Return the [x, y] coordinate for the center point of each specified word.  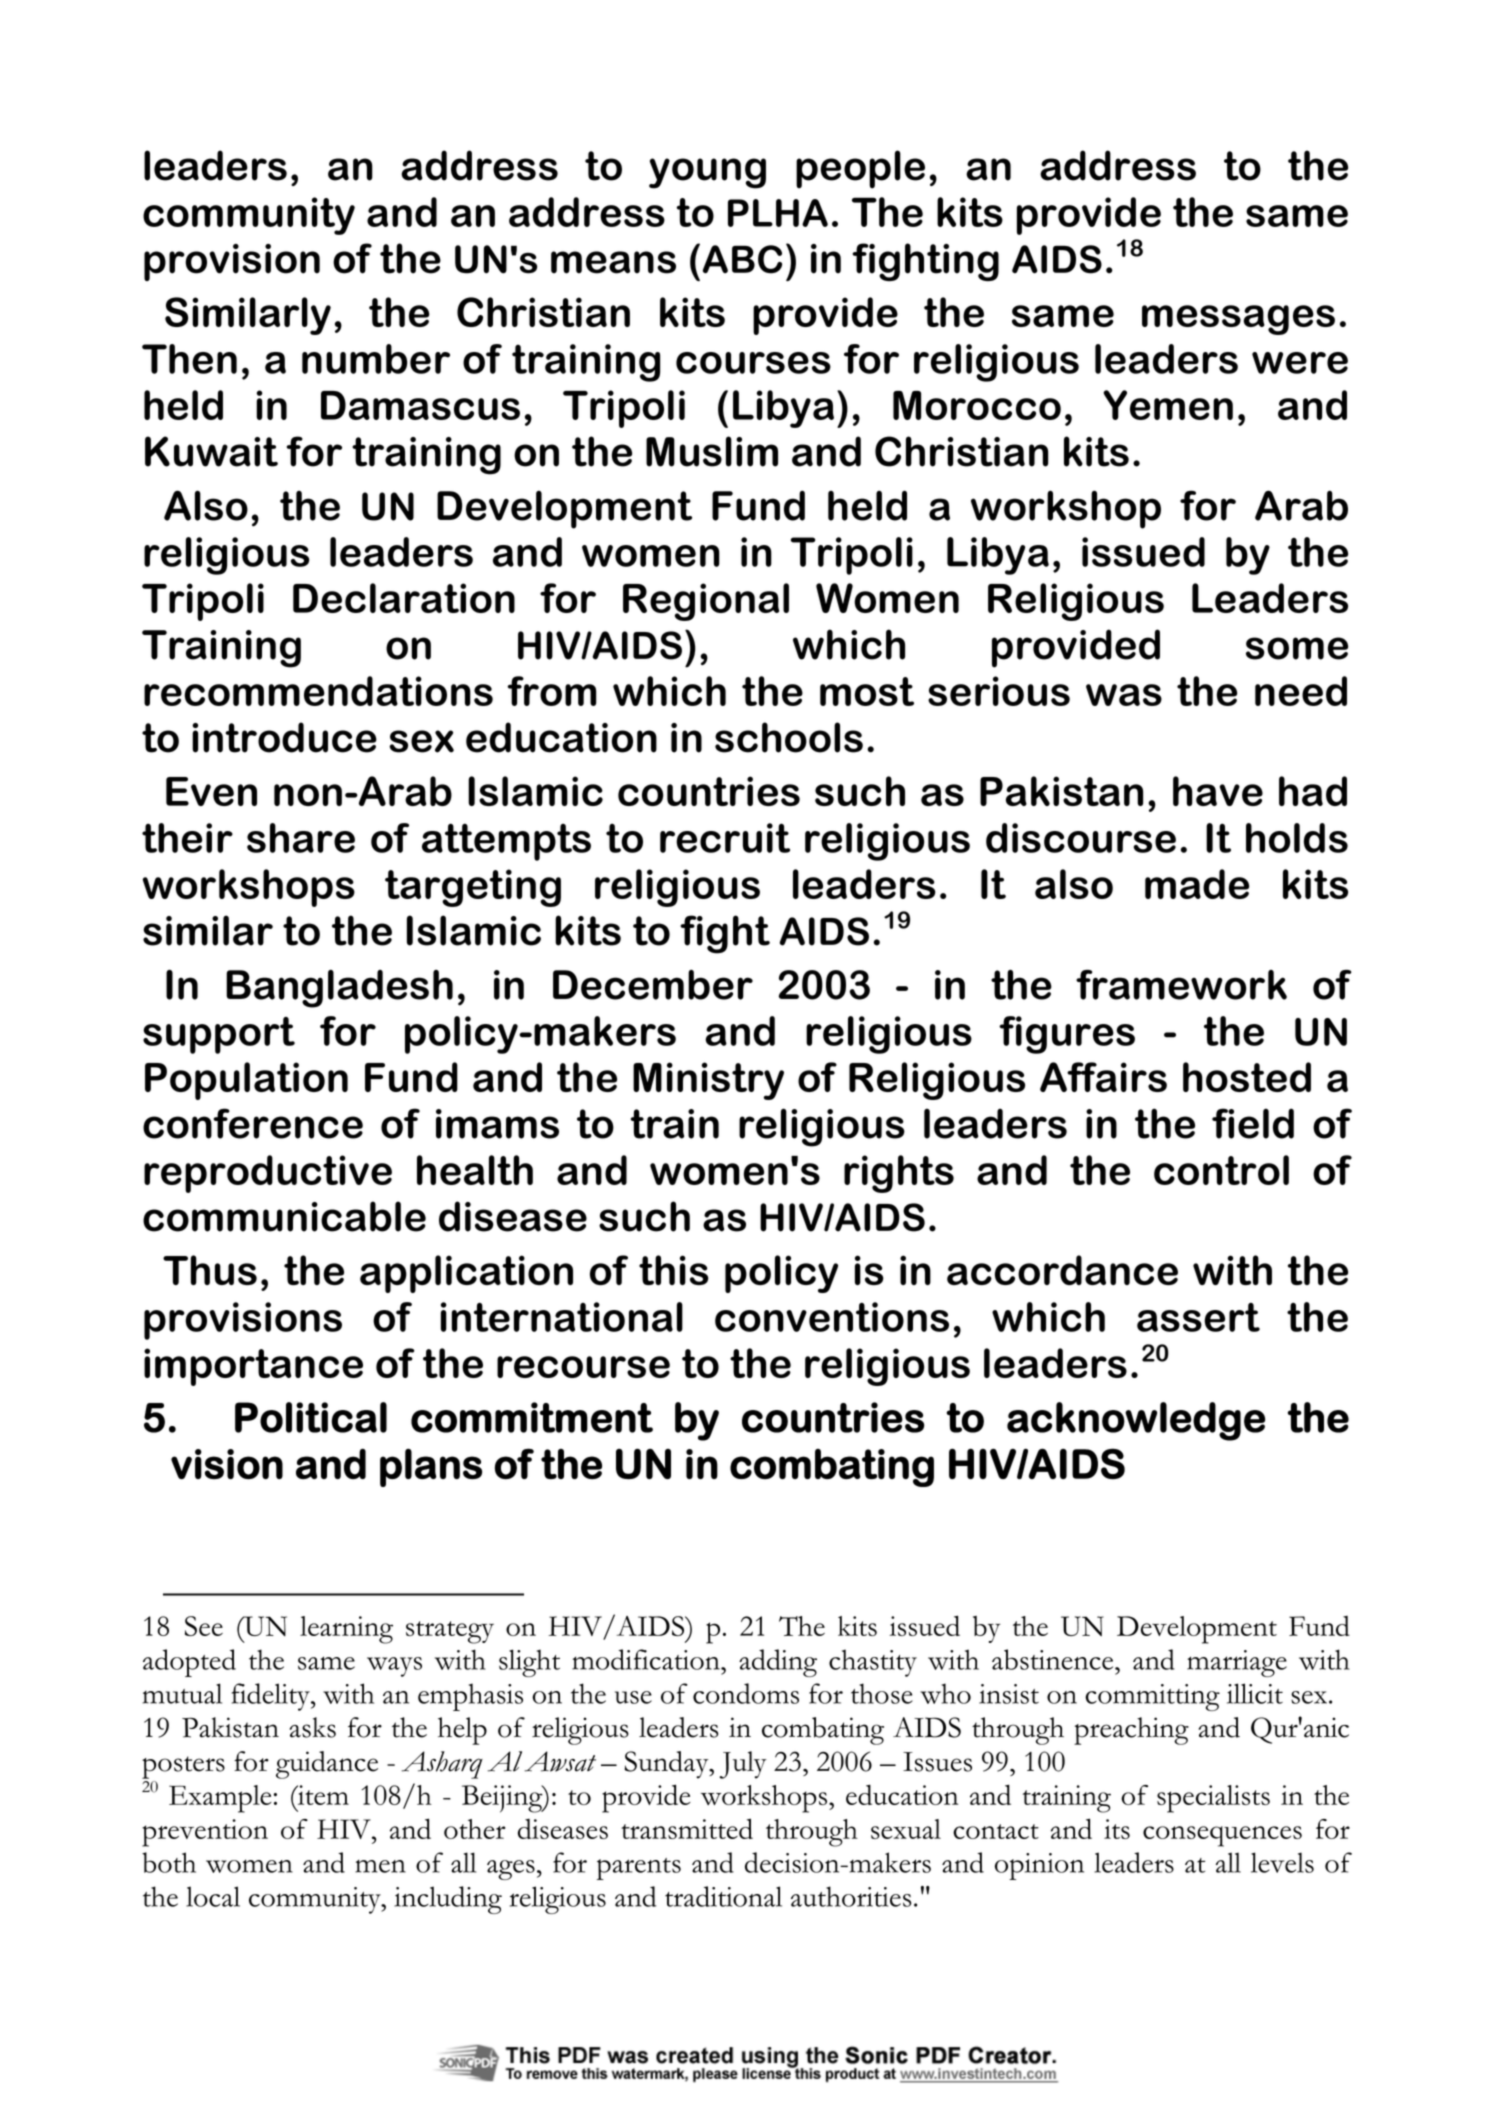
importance [253, 1367]
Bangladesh [339, 989]
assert [1198, 1317]
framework [1181, 985]
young [707, 173]
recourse [583, 1367]
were [1300, 363]
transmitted [687, 1828]
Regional [706, 602]
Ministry [708, 1081]
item [322, 1795]
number [376, 359]
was [1124, 695]
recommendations [318, 691]
